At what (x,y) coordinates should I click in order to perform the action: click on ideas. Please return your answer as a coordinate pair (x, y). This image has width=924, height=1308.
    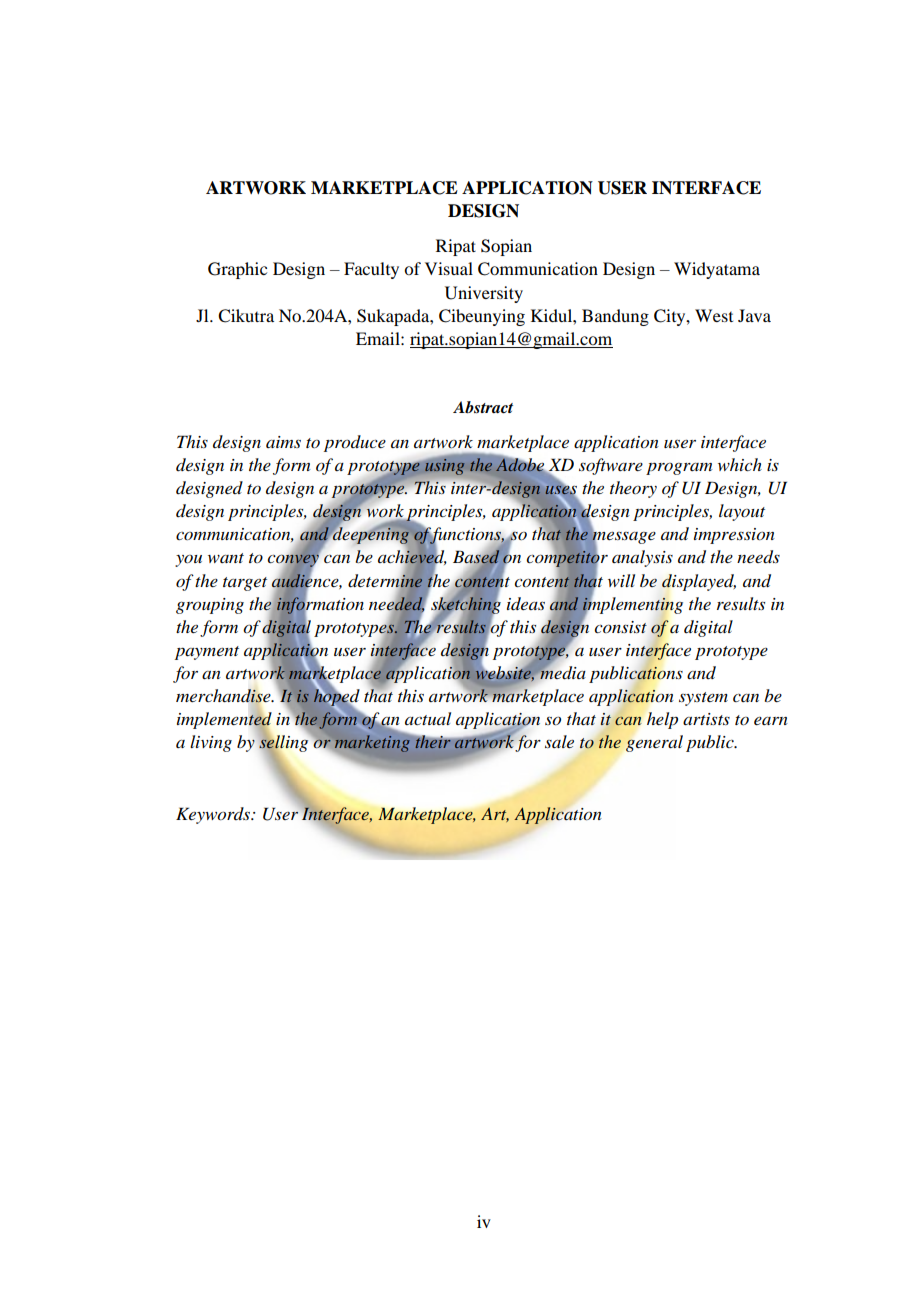
    Looking at the image, I should click on (526, 604).
